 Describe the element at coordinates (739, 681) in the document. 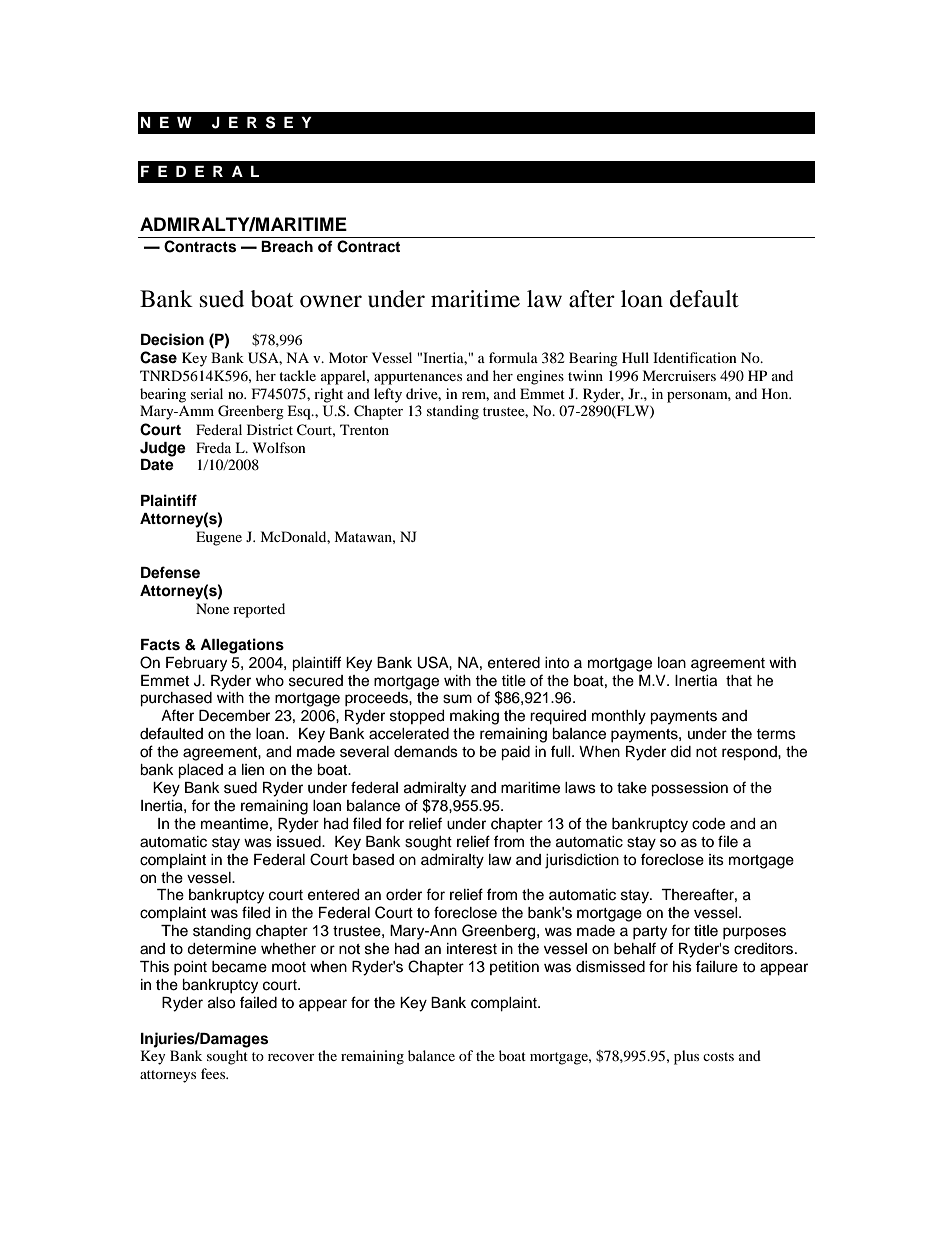

I see `that` at that location.
